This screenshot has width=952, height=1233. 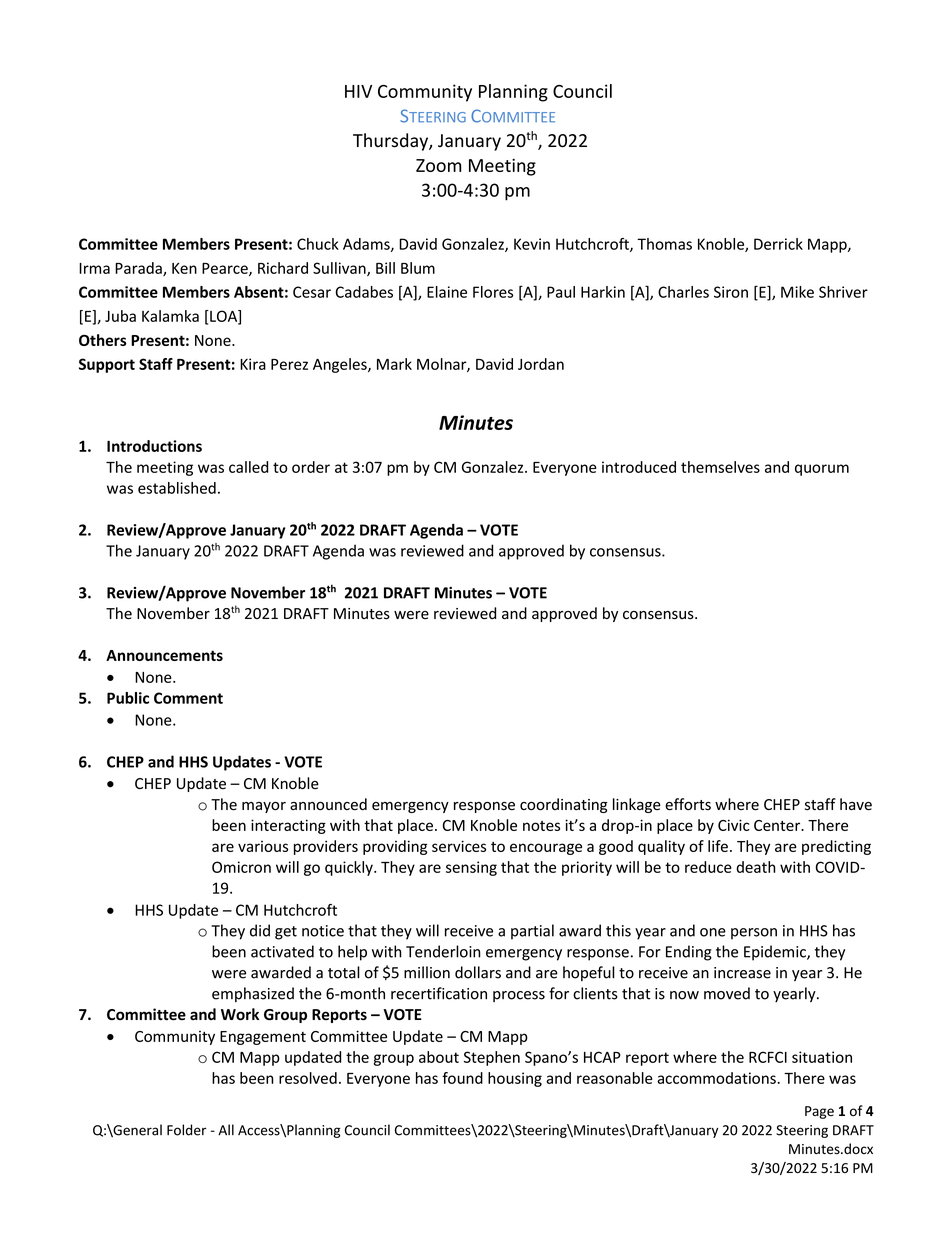 I want to click on Folder, so click(x=186, y=1130).
